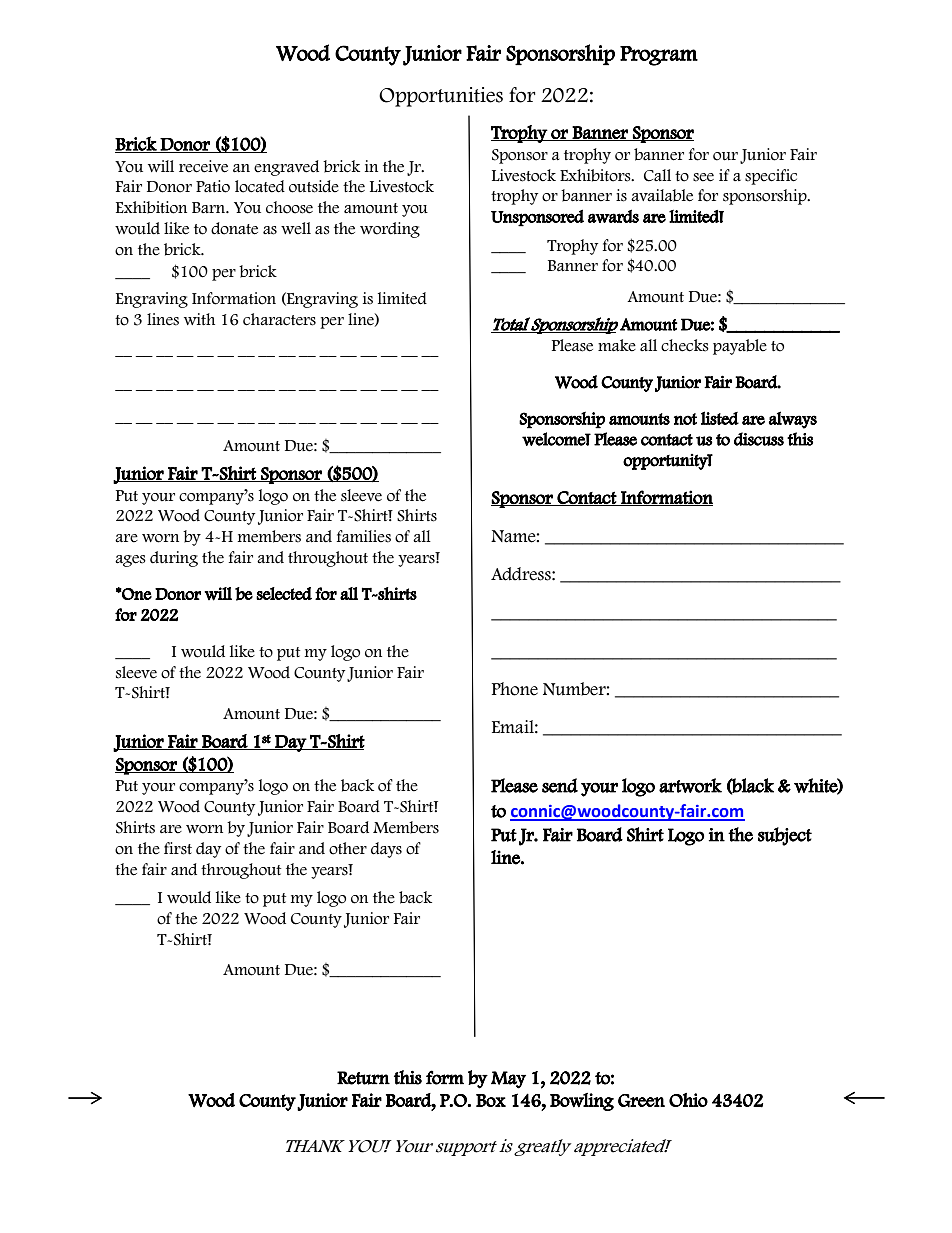 This screenshot has width=952, height=1233. I want to click on discuss, so click(759, 439).
